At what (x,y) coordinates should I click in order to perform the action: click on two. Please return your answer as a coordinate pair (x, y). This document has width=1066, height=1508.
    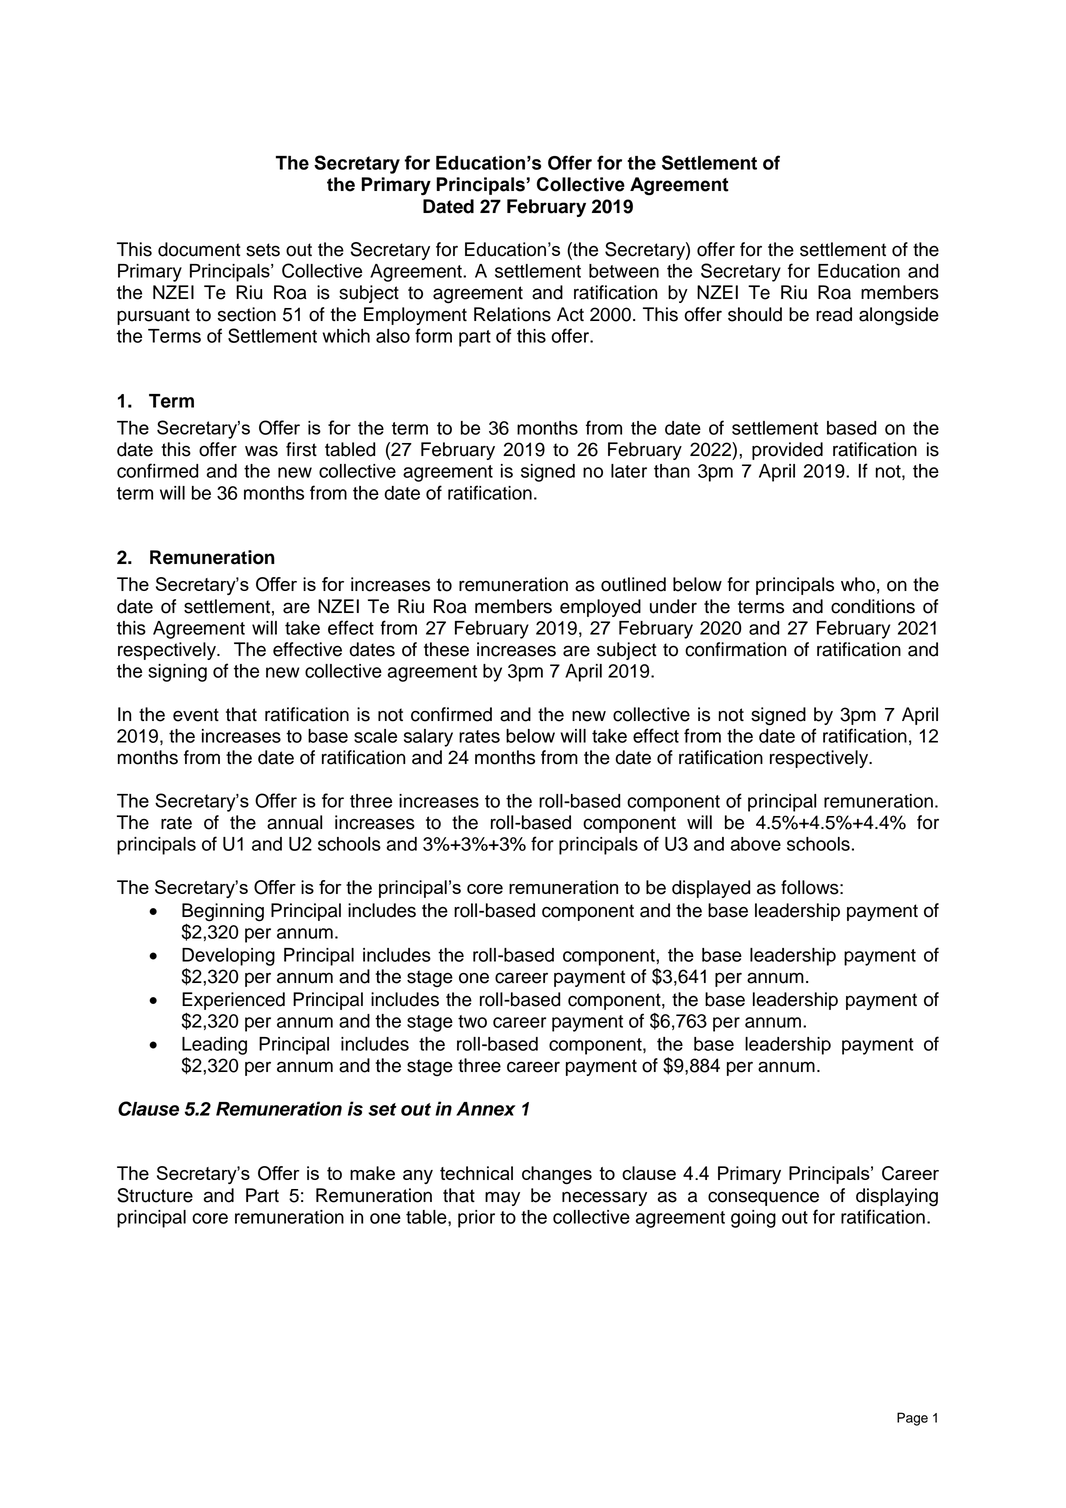
    Looking at the image, I should click on (472, 1021).
